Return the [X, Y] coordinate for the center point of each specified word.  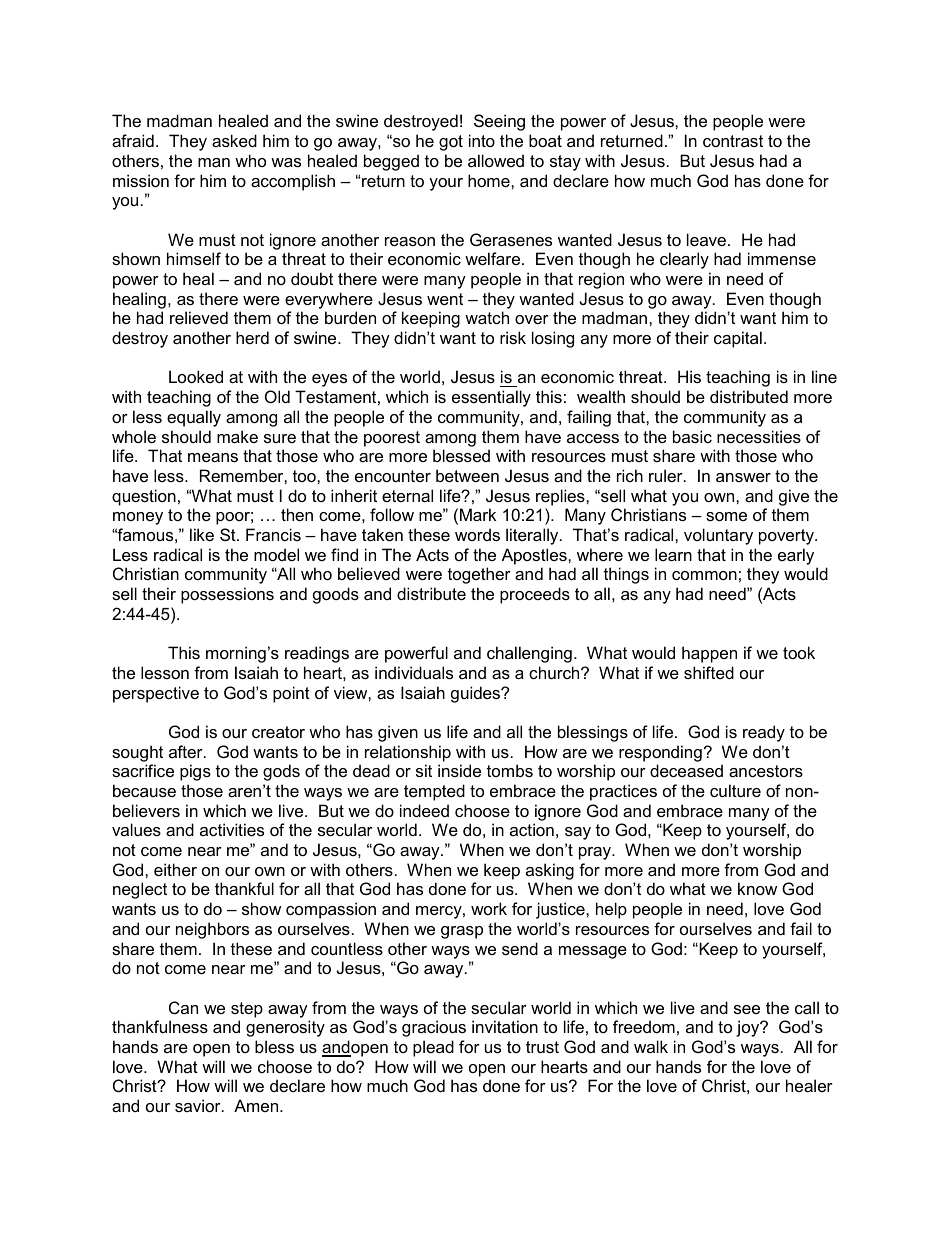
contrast [733, 141]
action [532, 829]
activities [232, 829]
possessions [227, 595]
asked [234, 140]
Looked [196, 376]
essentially [491, 398]
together [479, 575]
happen [709, 654]
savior [199, 1105]
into [482, 140]
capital [738, 339]
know [757, 888]
